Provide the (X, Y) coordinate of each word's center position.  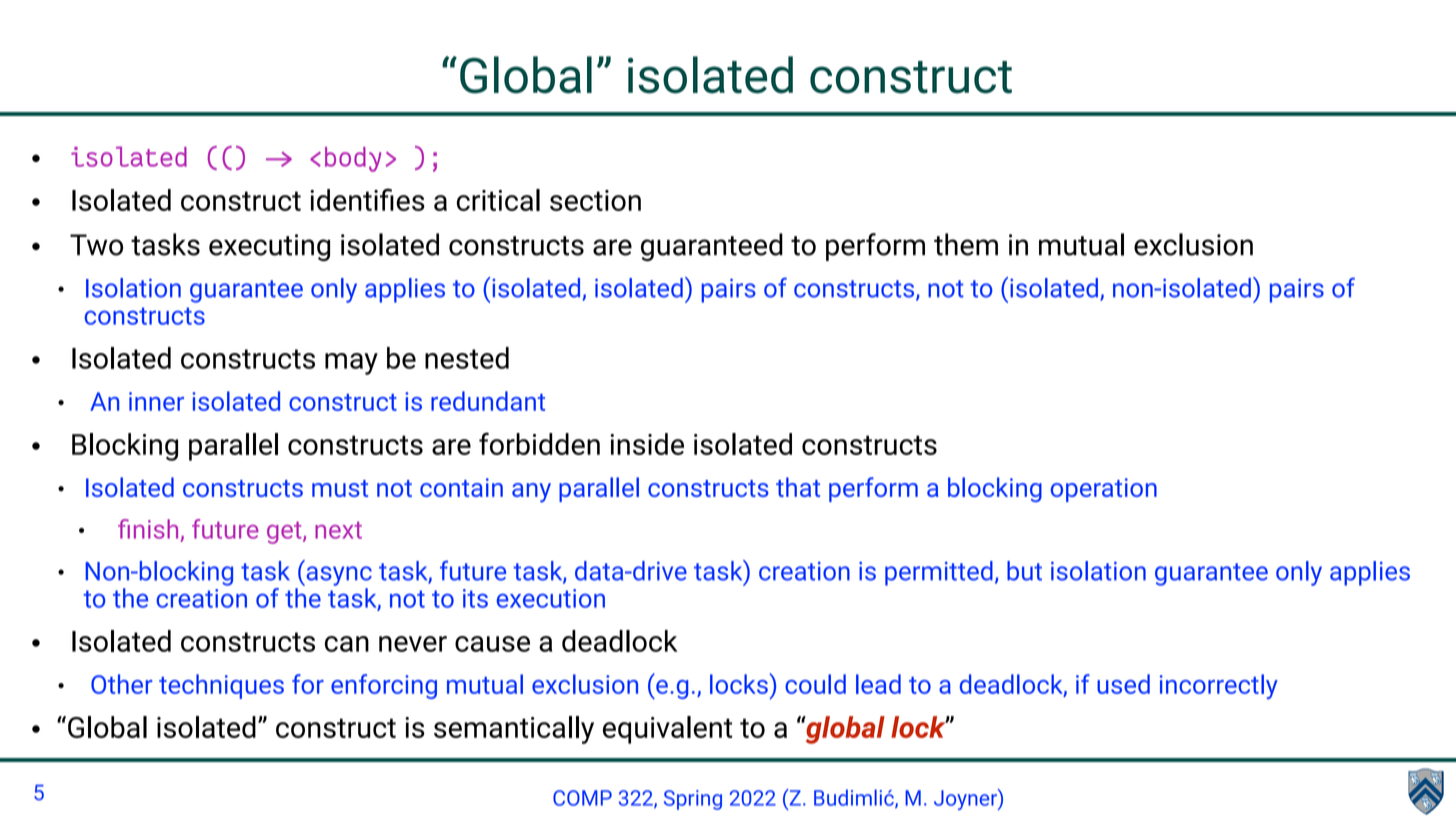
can (347, 644)
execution (551, 598)
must (340, 488)
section (595, 200)
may (351, 364)
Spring (693, 800)
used (1123, 684)
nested (467, 358)
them (966, 244)
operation (1104, 490)
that (798, 487)
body (353, 159)
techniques (221, 686)
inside (647, 444)
